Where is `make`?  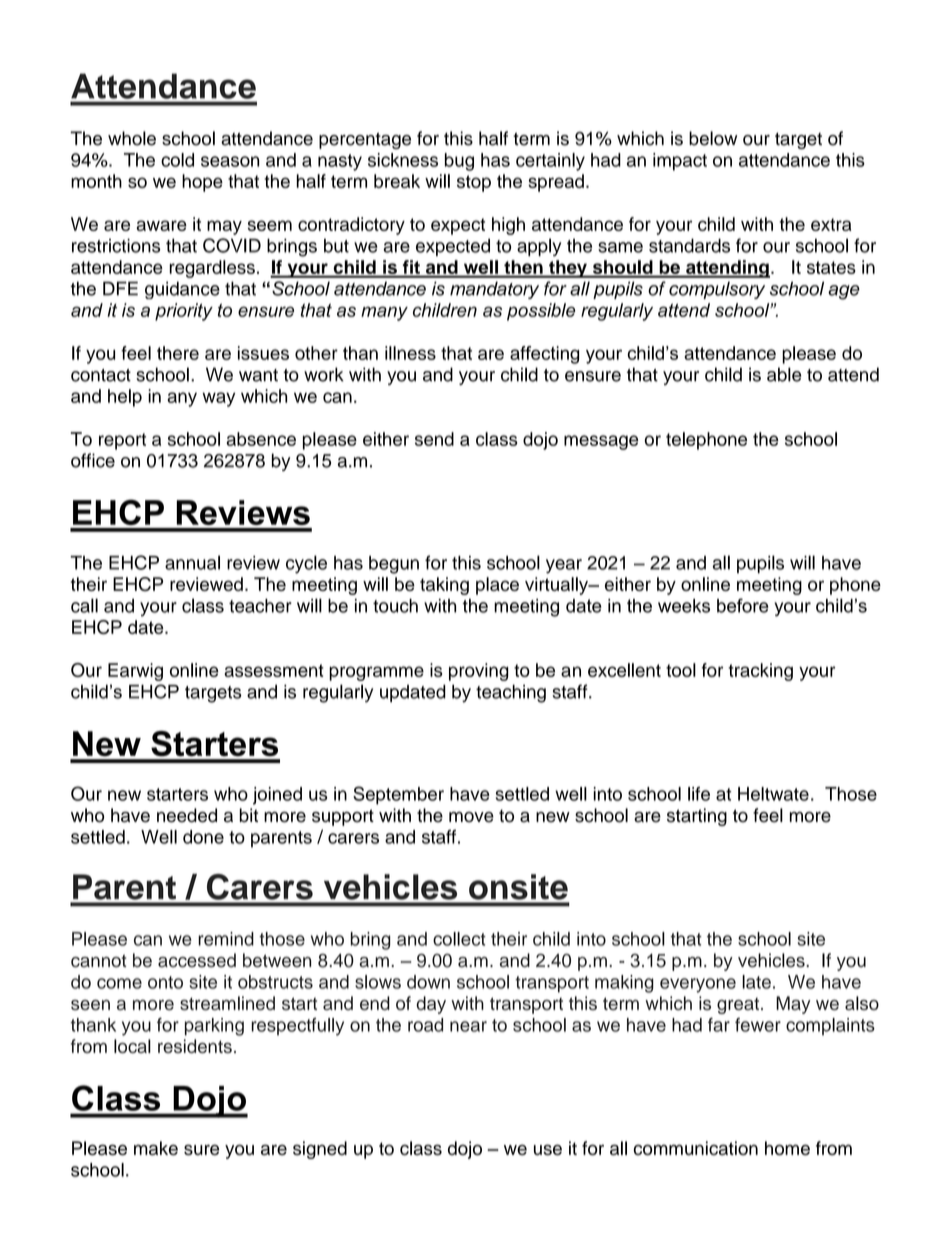
make is located at coordinates (156, 1148).
